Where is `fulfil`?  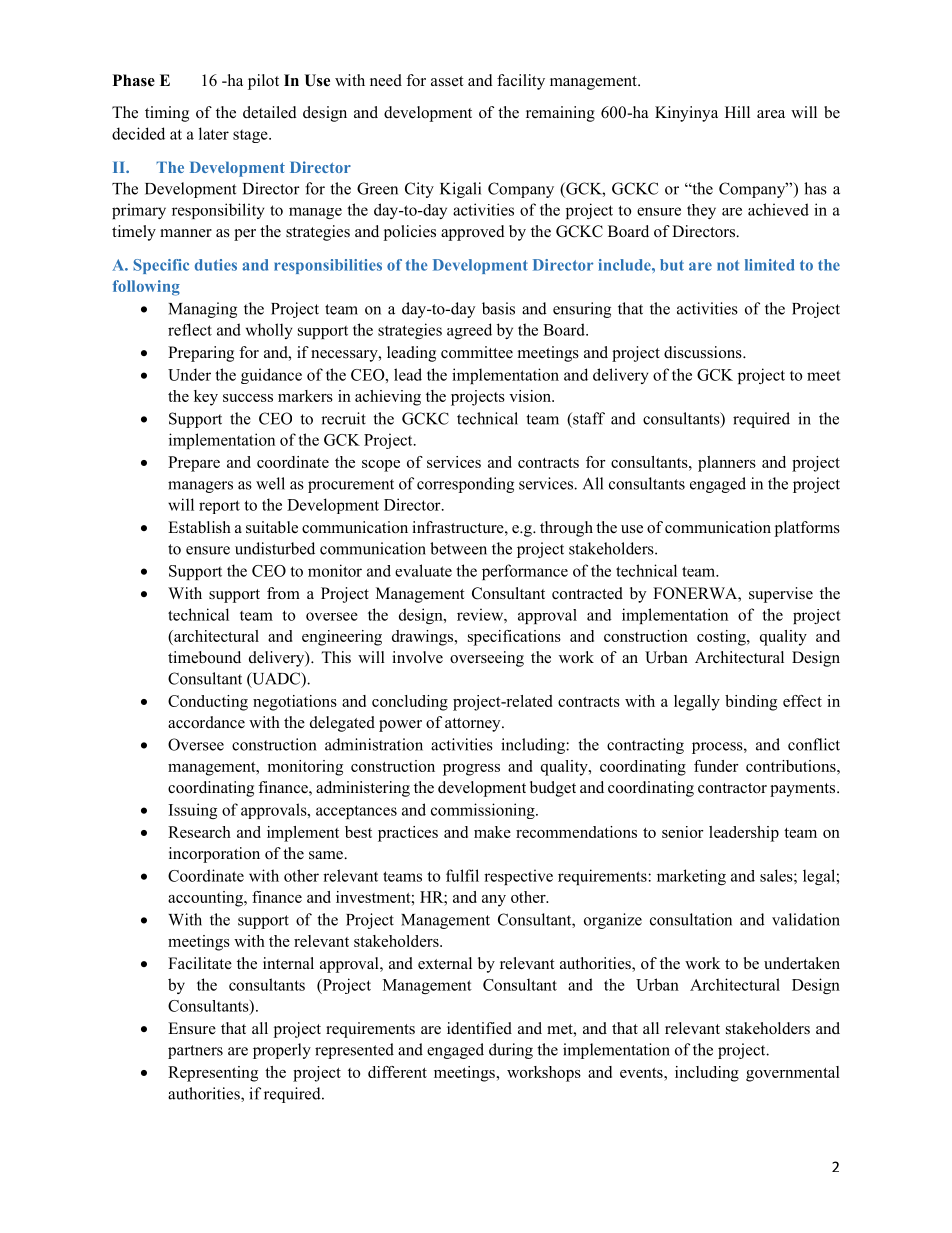
fulfil is located at coordinates (462, 875).
